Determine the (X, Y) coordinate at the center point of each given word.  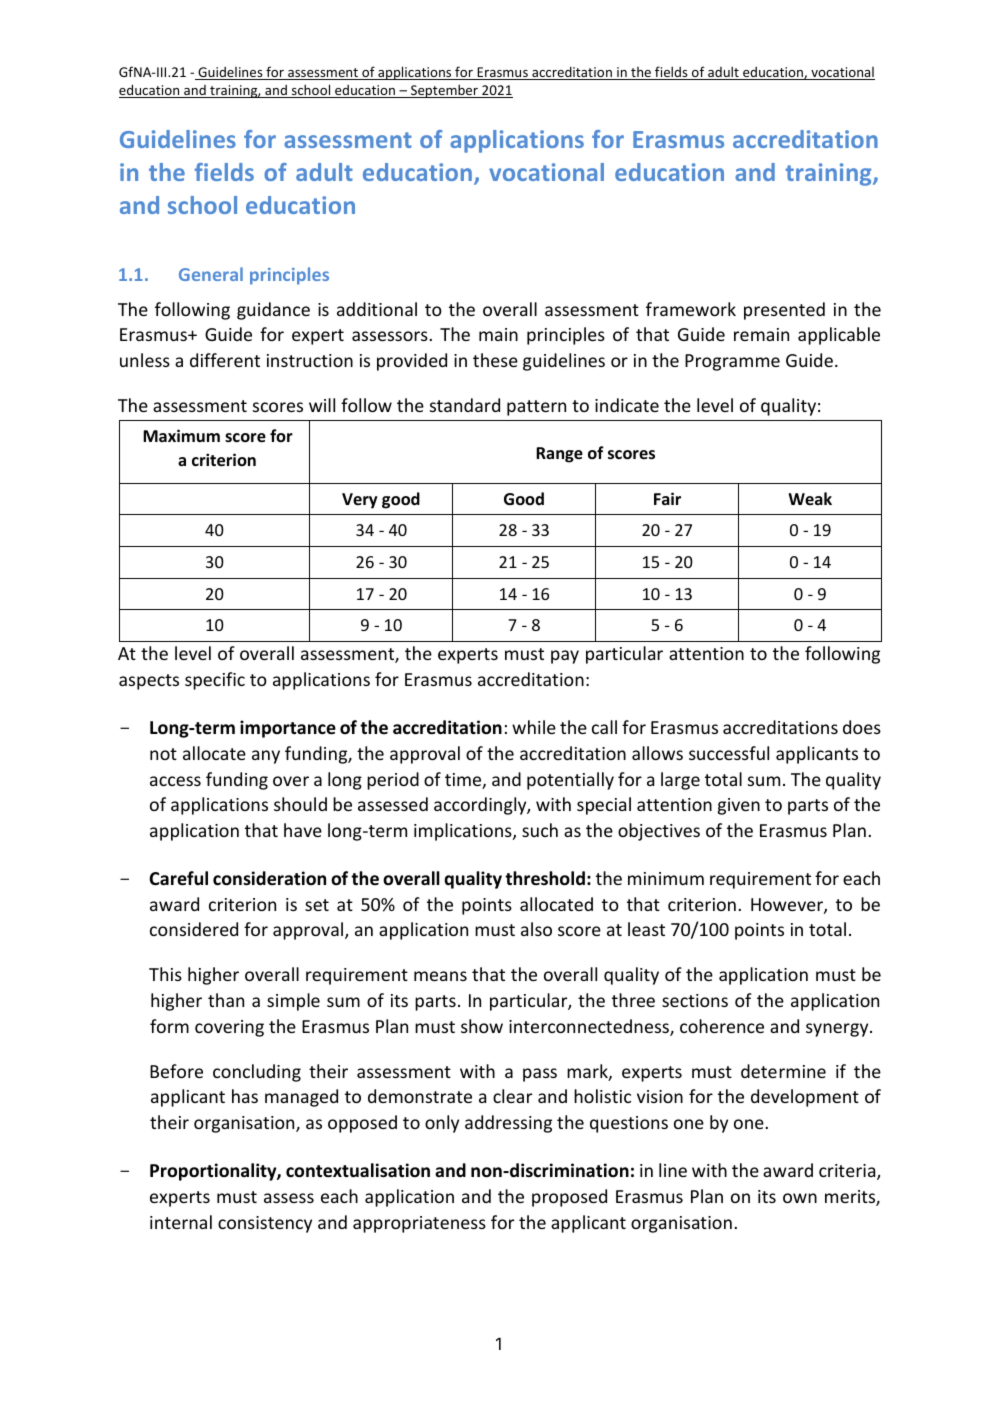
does (862, 727)
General (211, 274)
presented (784, 311)
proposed (569, 1198)
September (444, 91)
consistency (265, 1224)
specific (215, 681)
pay (565, 657)
